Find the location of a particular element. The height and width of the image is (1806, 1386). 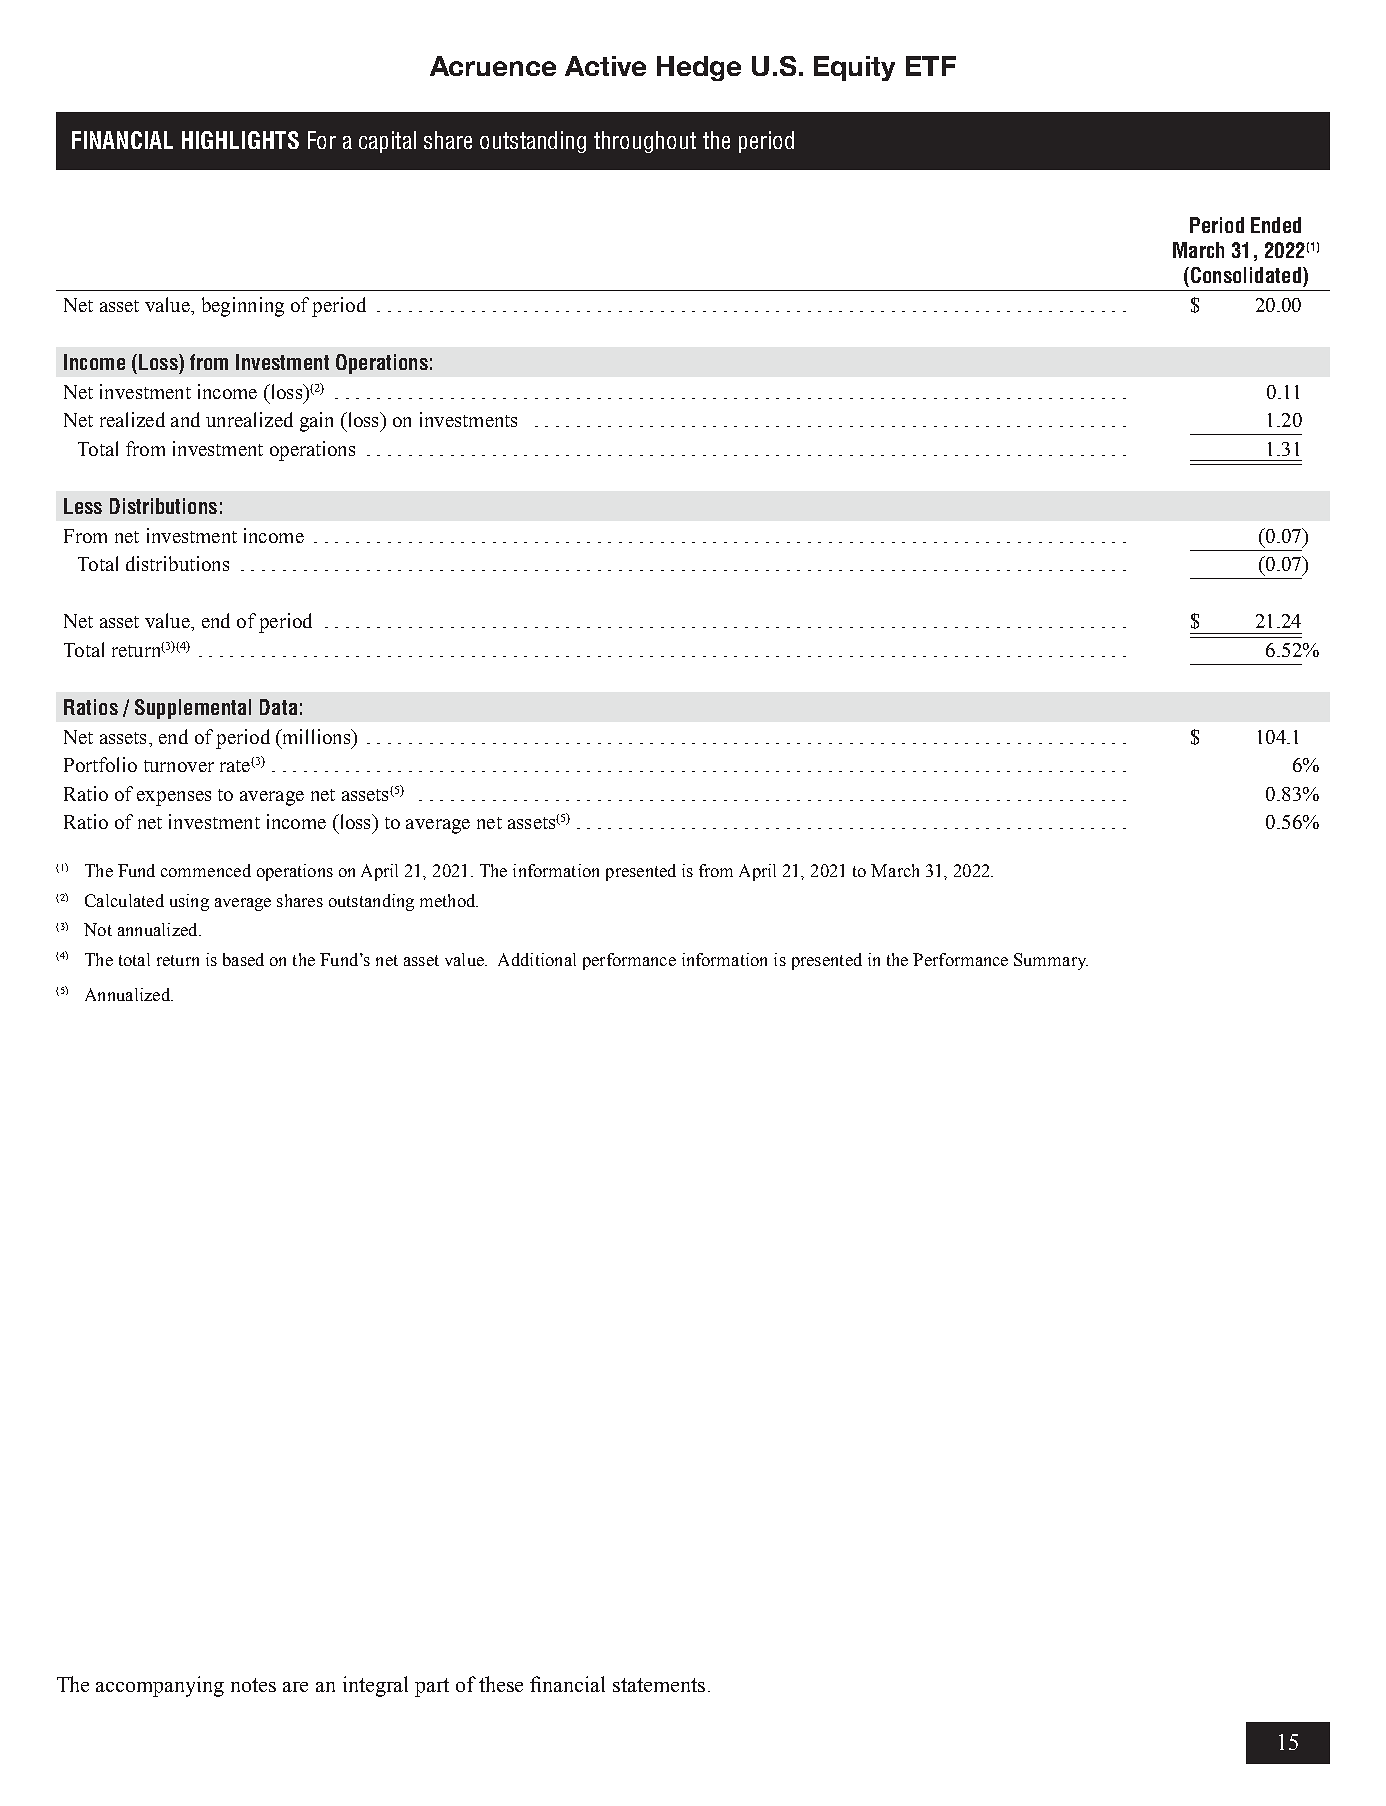

Consolidated is located at coordinates (1246, 275).
